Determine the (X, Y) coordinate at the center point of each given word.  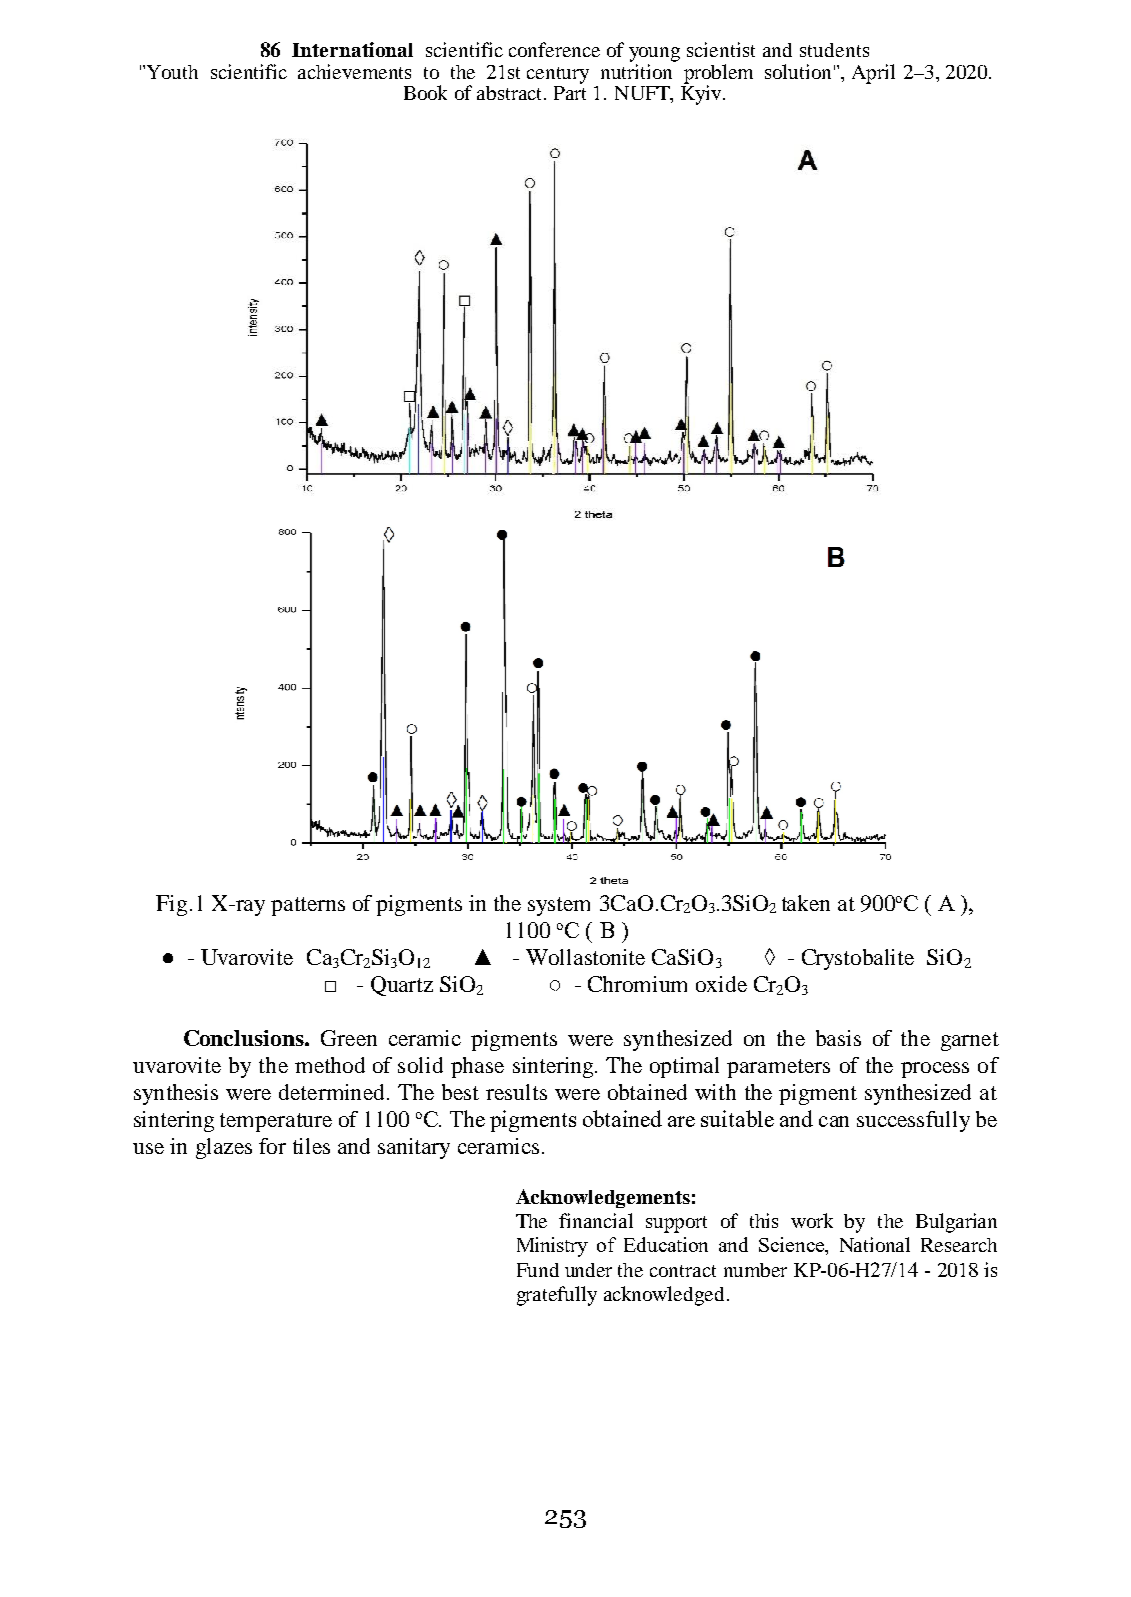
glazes (224, 1148)
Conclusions (245, 1038)
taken (806, 903)
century (558, 75)
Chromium (637, 984)
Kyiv (701, 94)
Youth (172, 72)
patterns (308, 906)
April (873, 74)
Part (570, 93)
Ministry (552, 1247)
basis (838, 1038)
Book (425, 92)
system (559, 906)
